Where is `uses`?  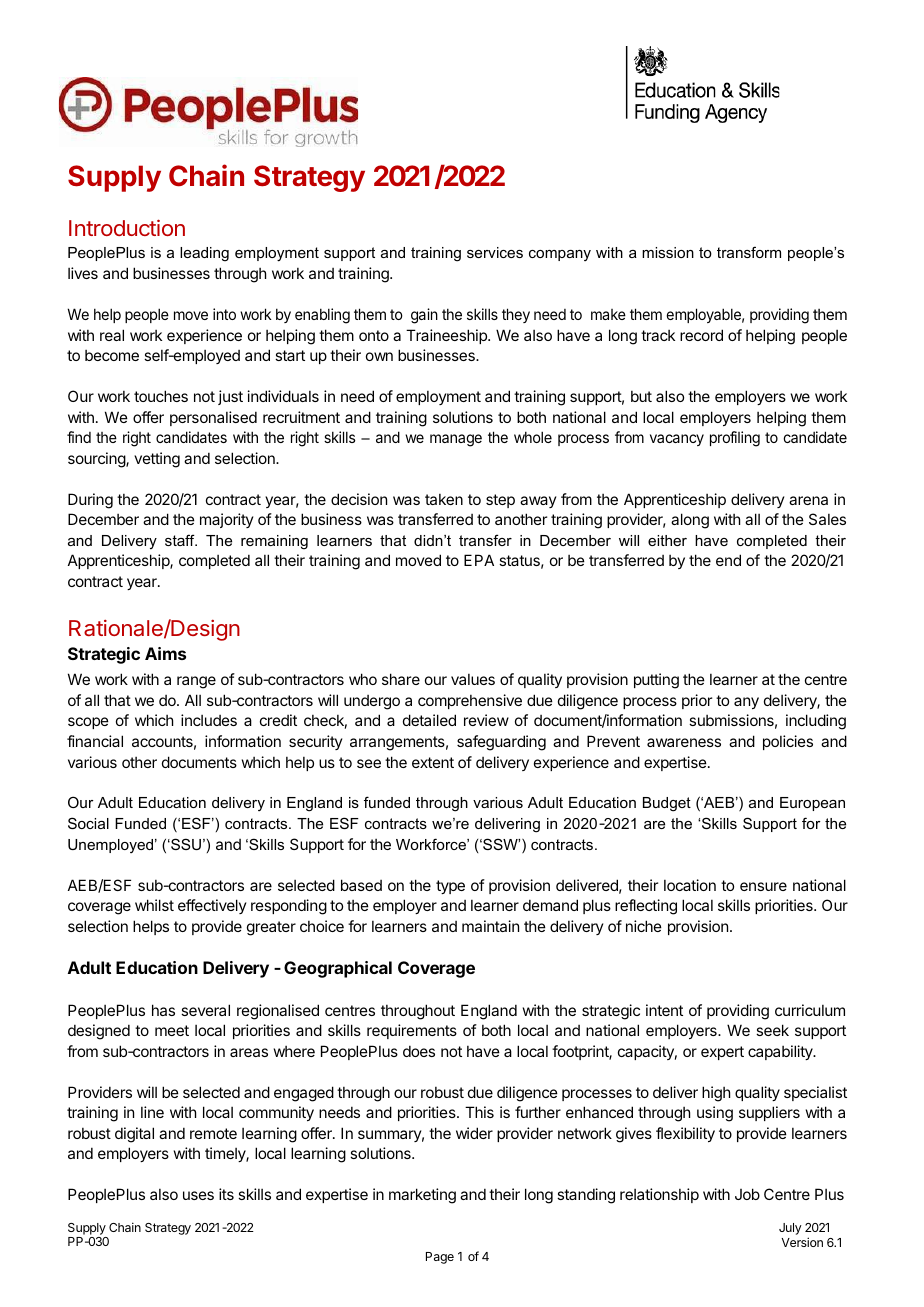
uses is located at coordinates (198, 1195).
